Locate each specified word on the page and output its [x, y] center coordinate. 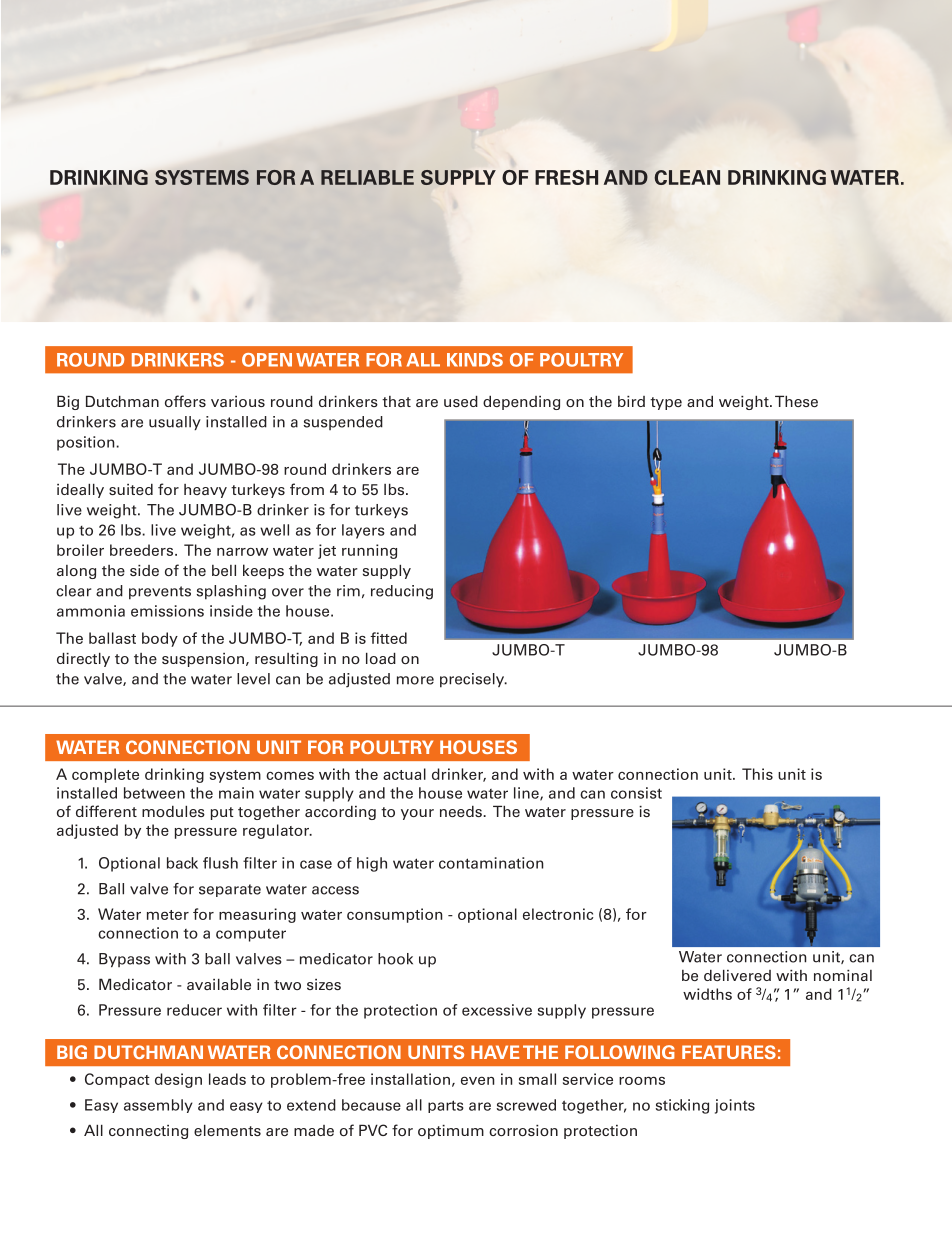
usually [175, 423]
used [461, 401]
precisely [473, 680]
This [757, 774]
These [796, 401]
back [182, 863]
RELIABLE [367, 177]
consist [636, 793]
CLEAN [687, 177]
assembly [158, 1106]
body [160, 639]
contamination [491, 863]
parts [446, 1106]
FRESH [566, 177]
